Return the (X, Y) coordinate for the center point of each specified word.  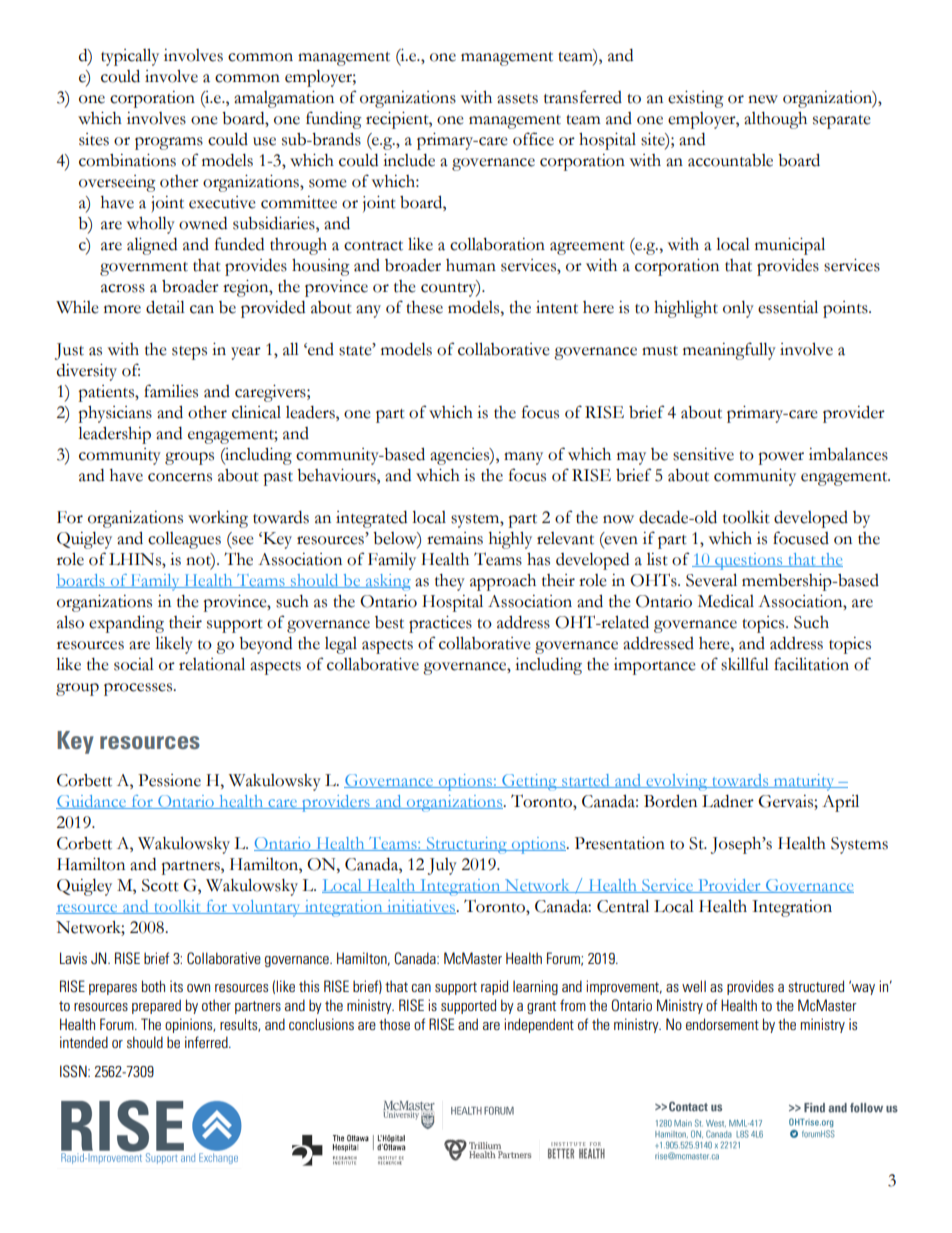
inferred (207, 1042)
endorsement (722, 1024)
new (763, 99)
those (394, 1024)
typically (130, 57)
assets (517, 99)
